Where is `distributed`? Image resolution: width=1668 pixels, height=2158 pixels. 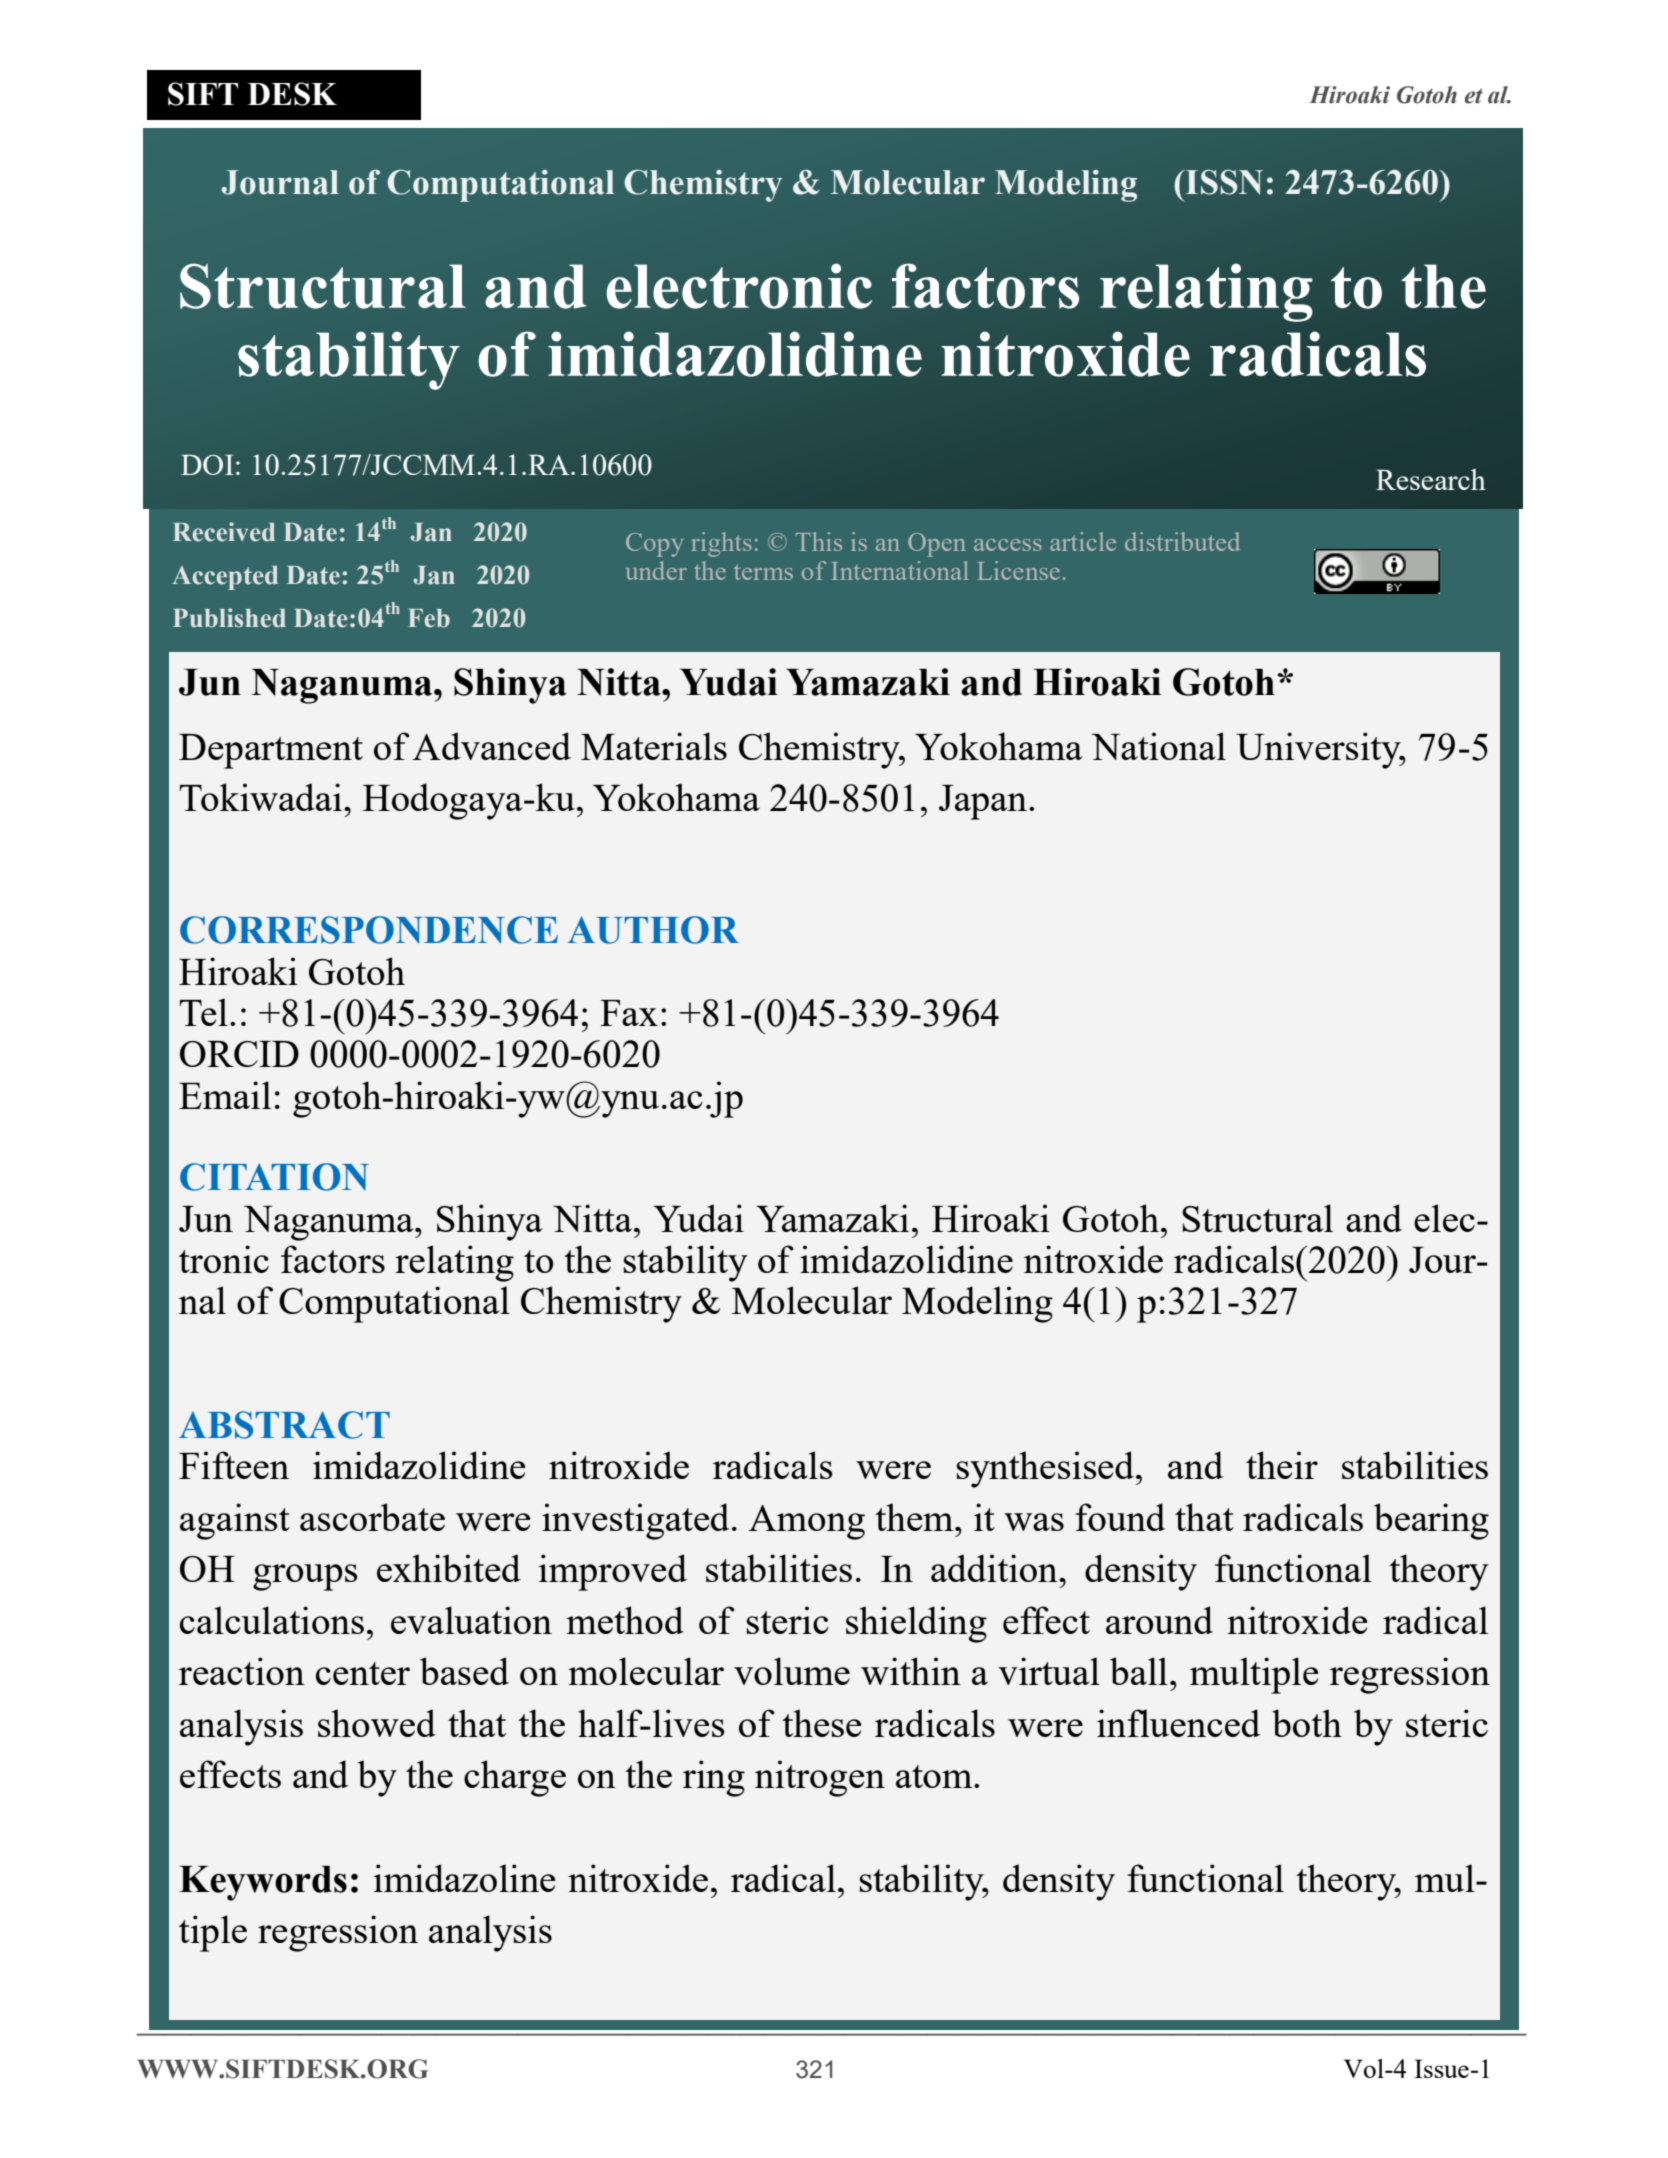
distributed is located at coordinates (1182, 541).
